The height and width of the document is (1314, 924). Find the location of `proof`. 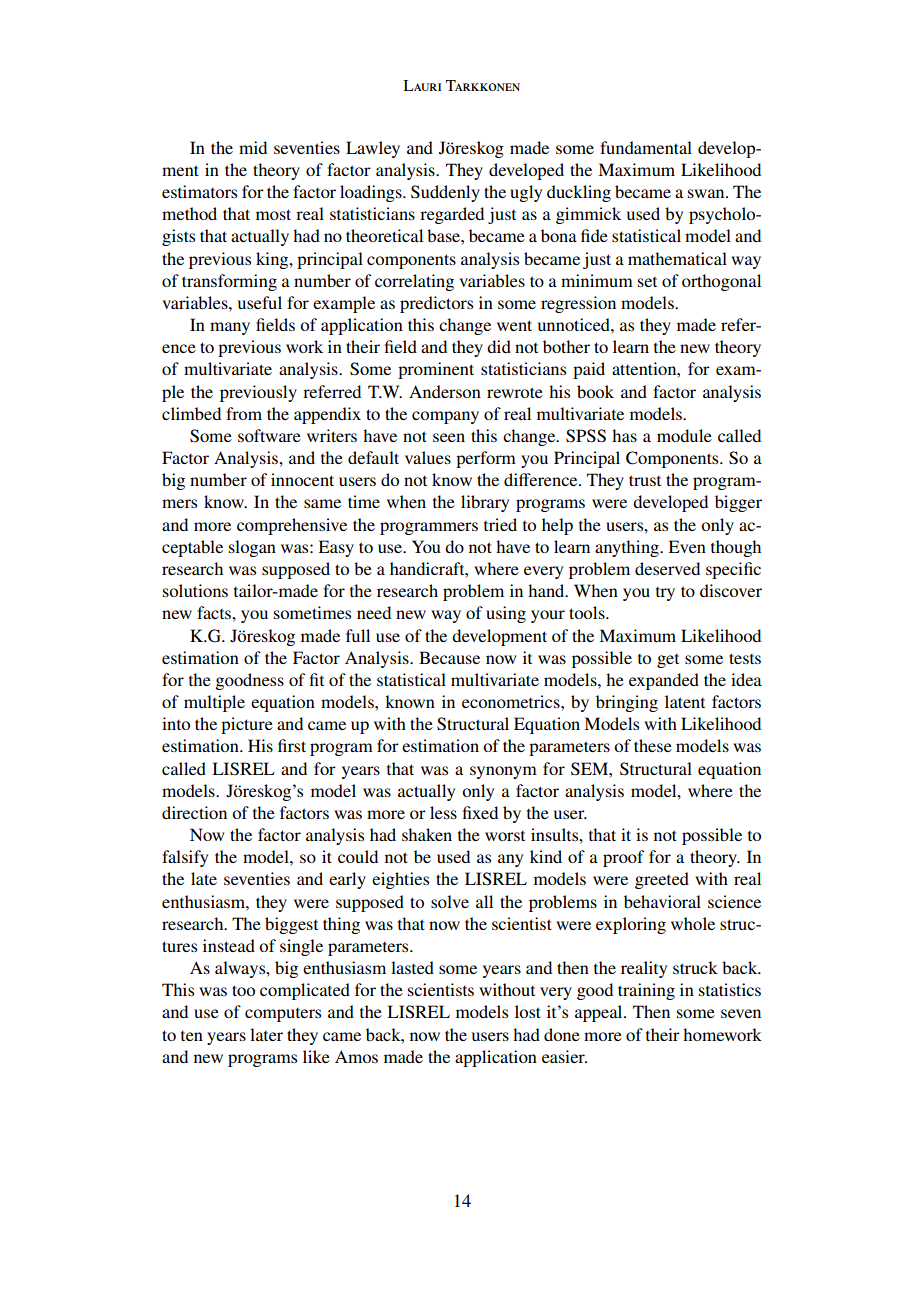

proof is located at coordinates (623, 858).
